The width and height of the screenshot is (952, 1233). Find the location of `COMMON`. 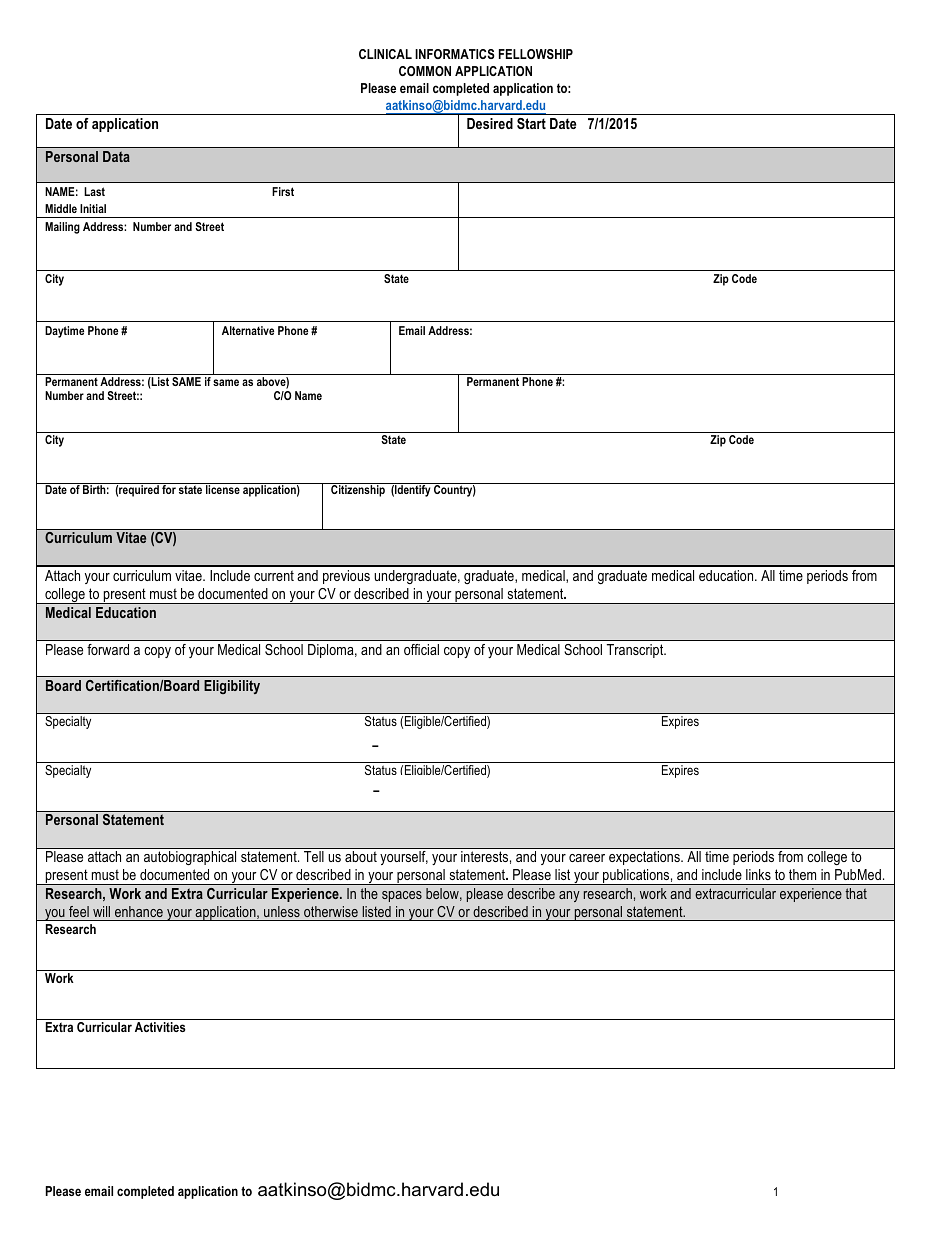

COMMON is located at coordinates (425, 71).
